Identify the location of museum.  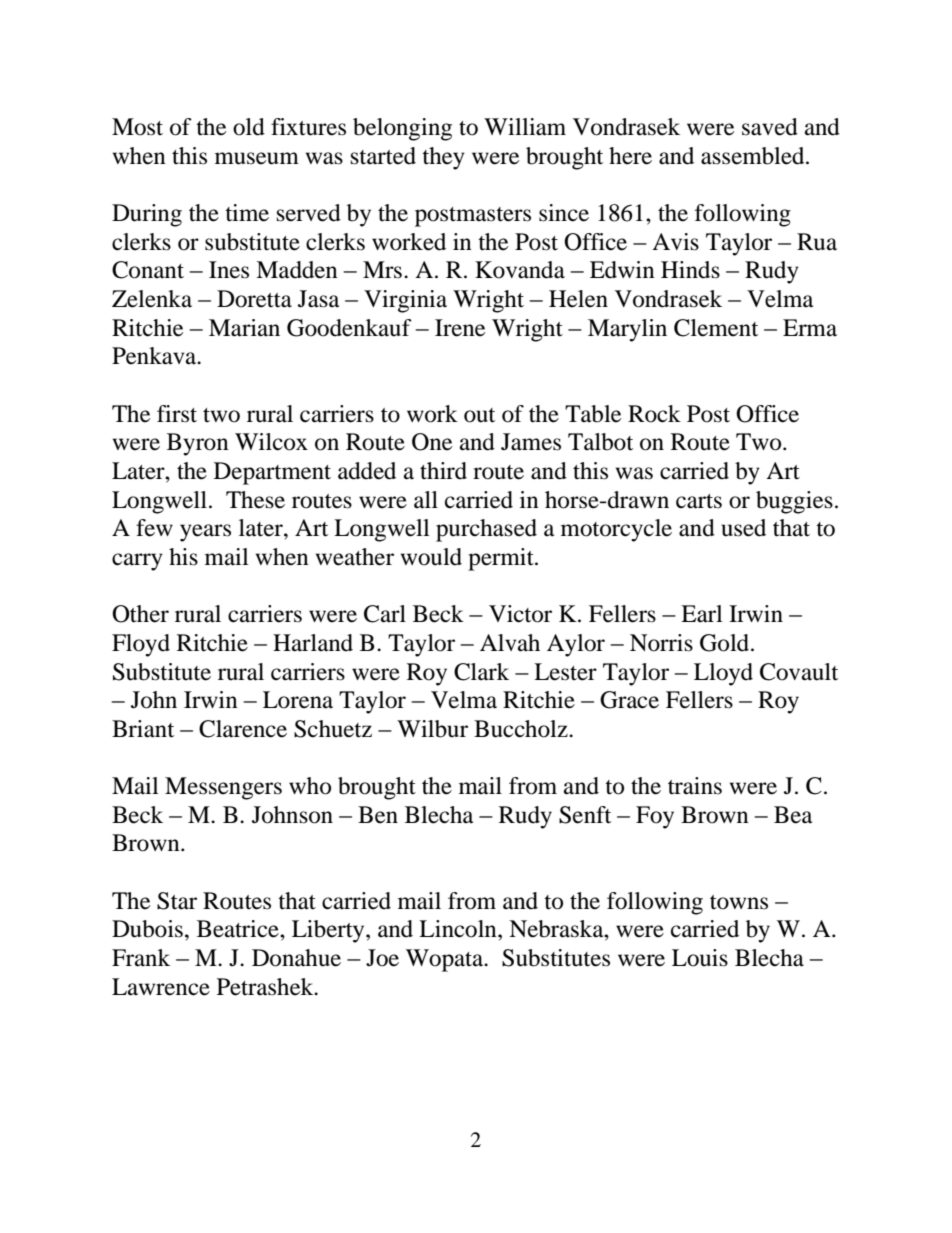
(257, 158).
